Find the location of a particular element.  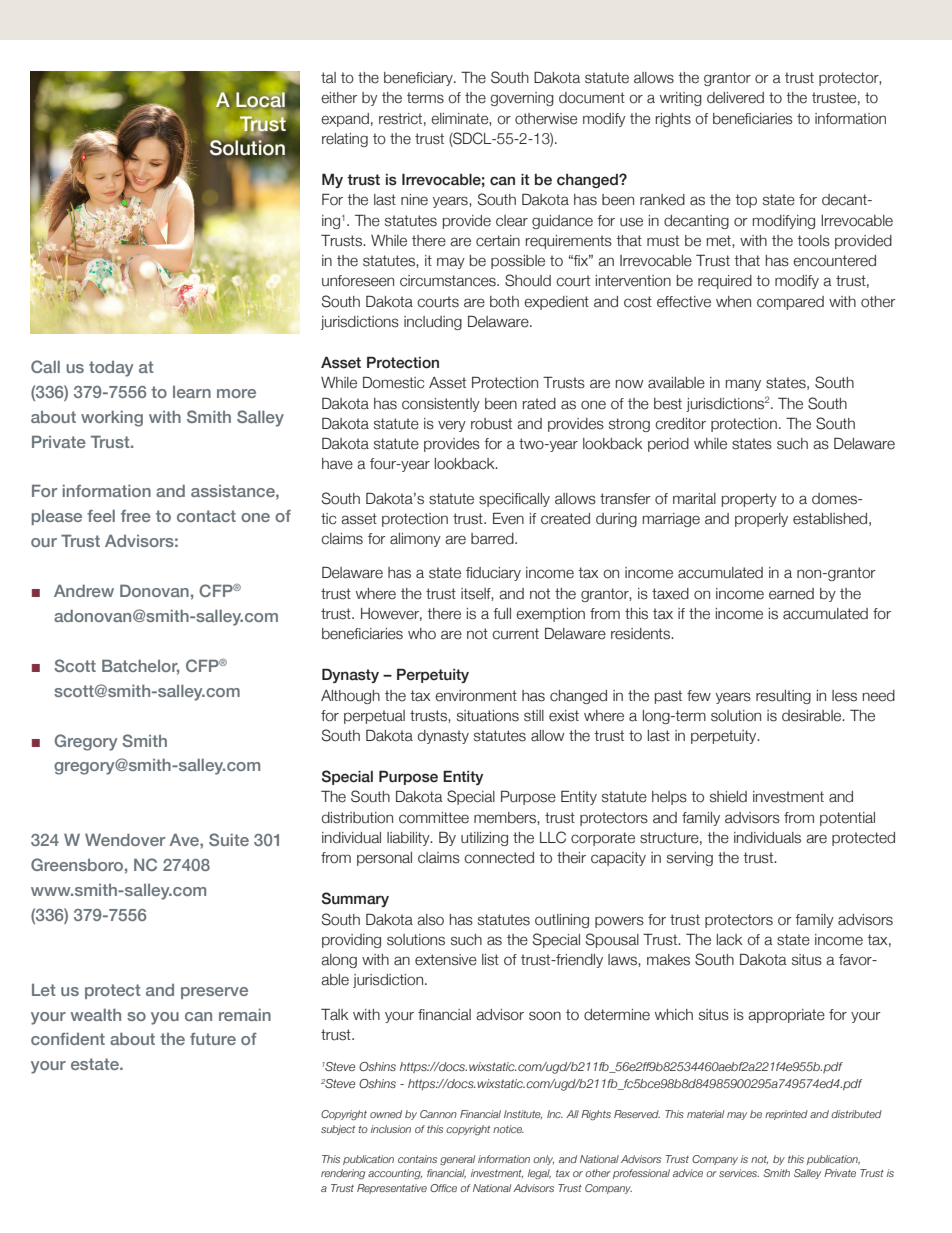

future is located at coordinates (213, 1039).
